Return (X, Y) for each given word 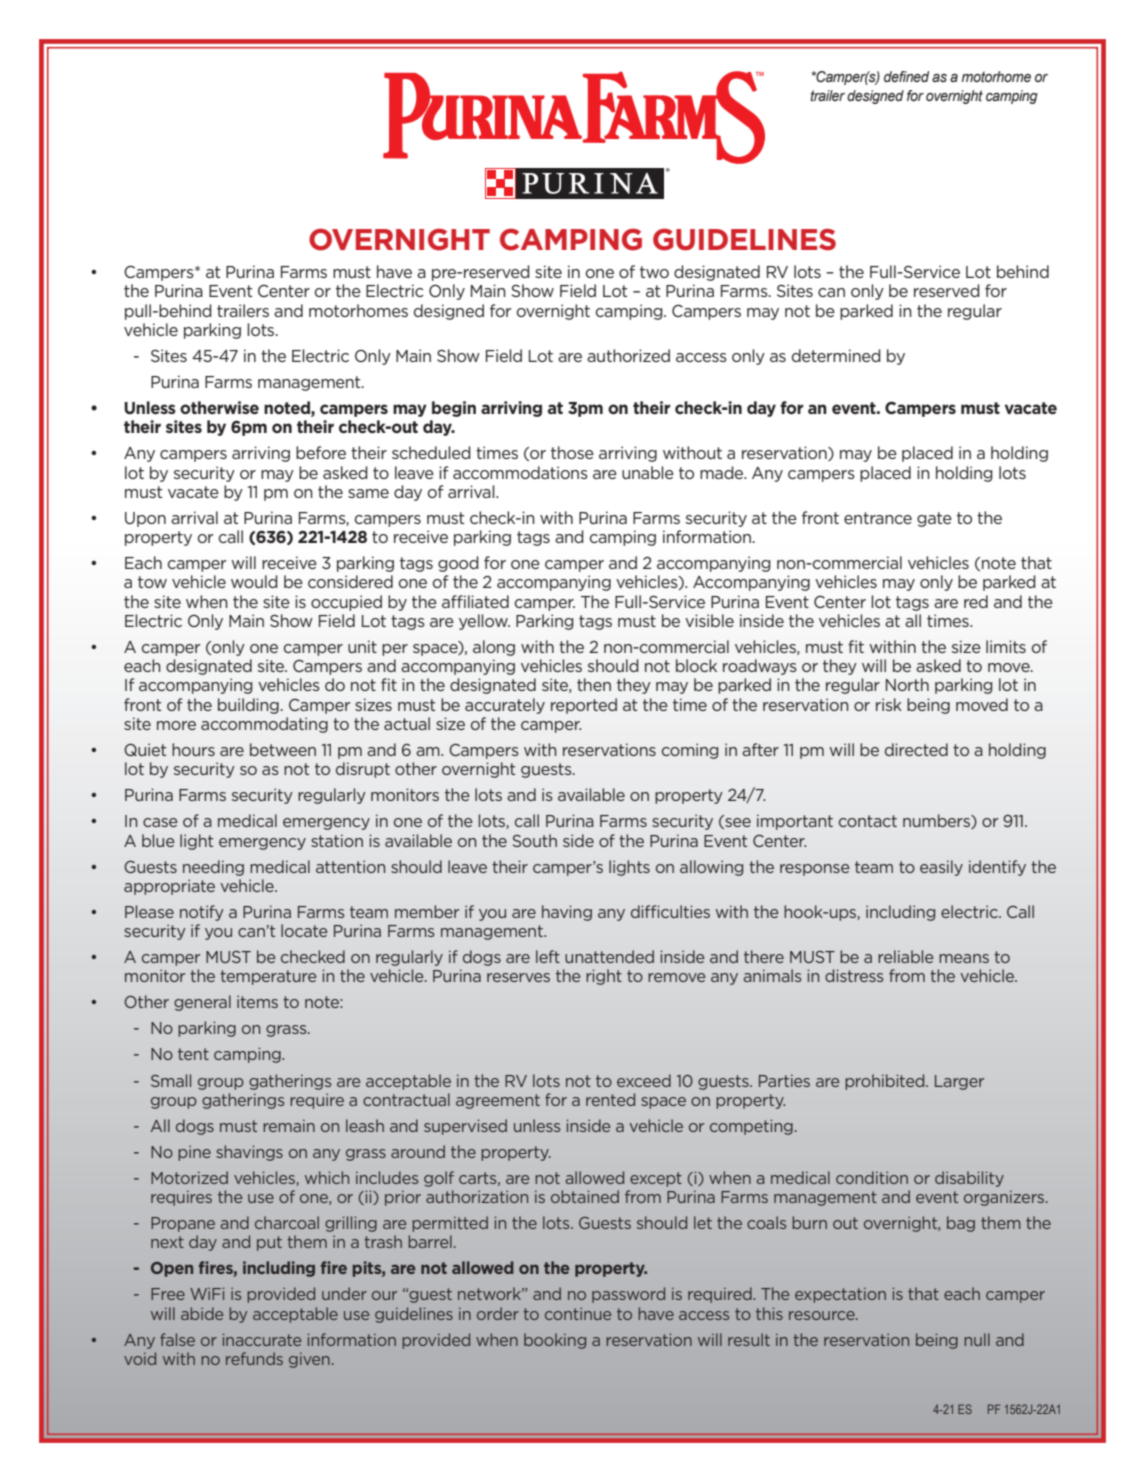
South (535, 840)
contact (868, 821)
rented (610, 1099)
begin (454, 409)
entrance (878, 518)
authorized (628, 355)
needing (213, 868)
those (572, 452)
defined (906, 77)
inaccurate (262, 1340)
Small (171, 1080)
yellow (484, 622)
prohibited (886, 1082)
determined (836, 355)
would (254, 581)
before (321, 452)
